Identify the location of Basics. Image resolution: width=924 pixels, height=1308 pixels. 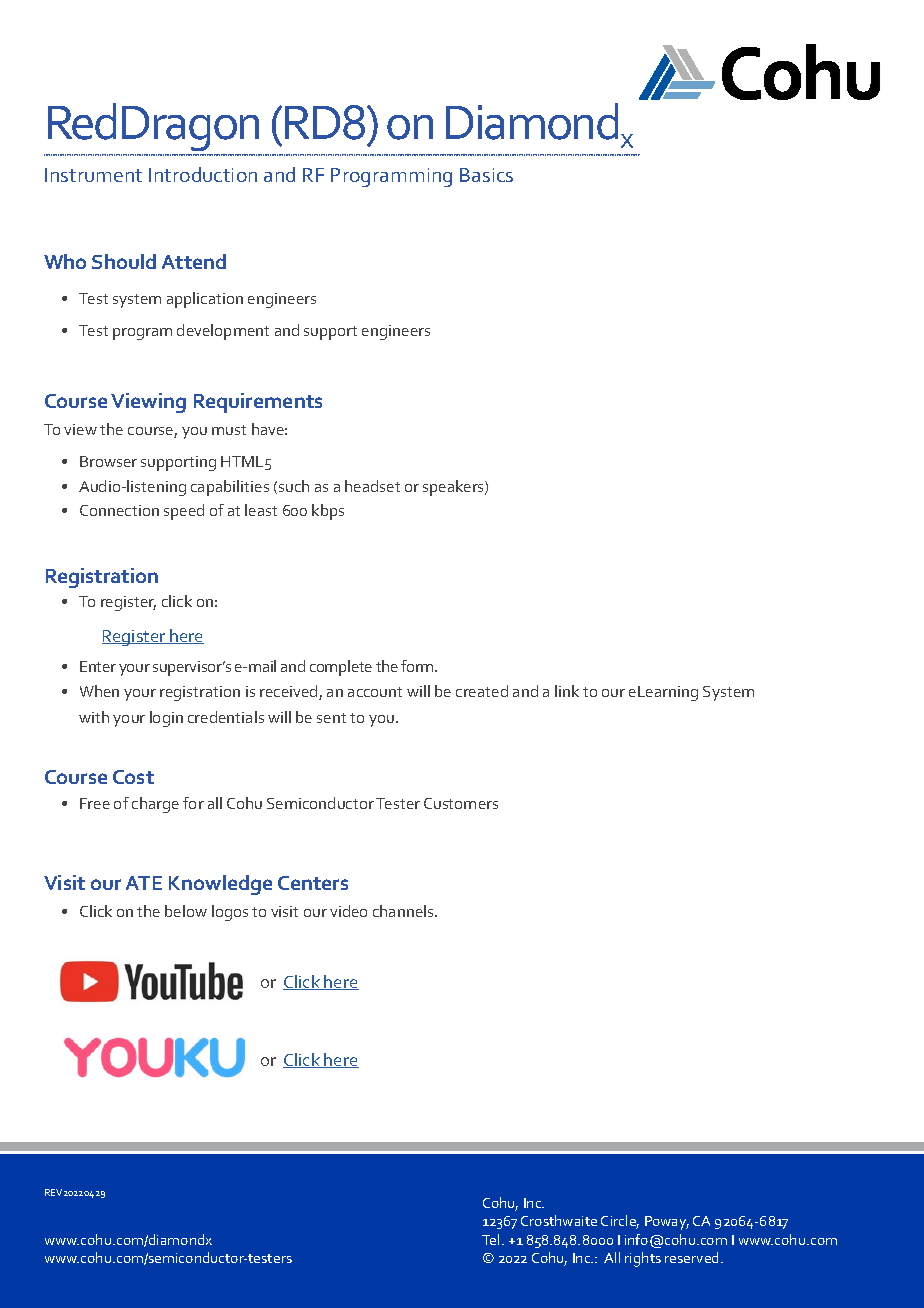
(486, 175).
